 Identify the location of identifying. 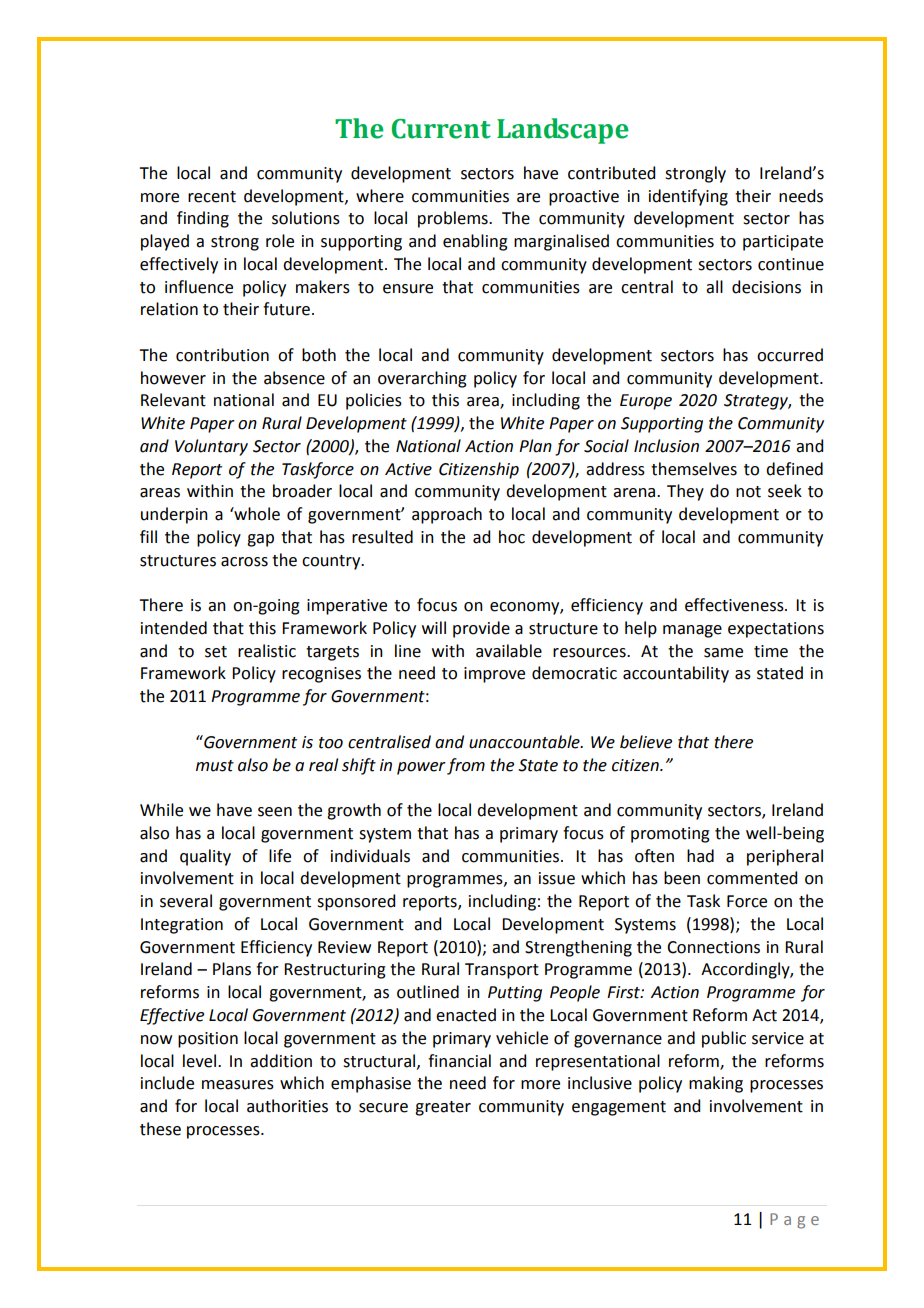
(688, 197).
